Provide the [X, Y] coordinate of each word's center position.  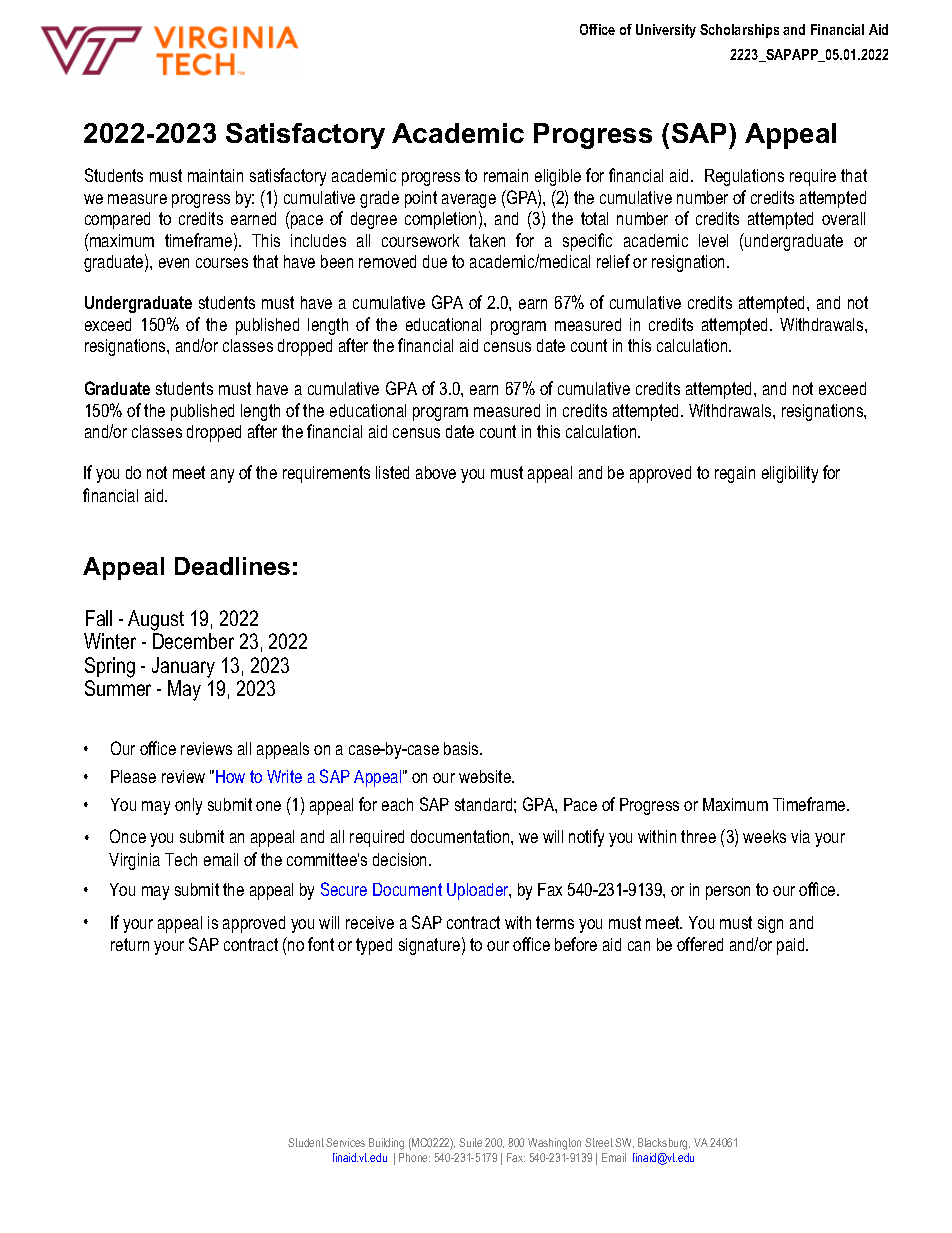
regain [735, 474]
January [183, 667]
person [728, 893]
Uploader [479, 891]
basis [462, 748]
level [713, 240]
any [222, 476]
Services [345, 1142]
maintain [215, 175]
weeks [764, 836]
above [436, 472]
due [435, 261]
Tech [181, 859]
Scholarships [739, 31]
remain [506, 175]
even [174, 263]
